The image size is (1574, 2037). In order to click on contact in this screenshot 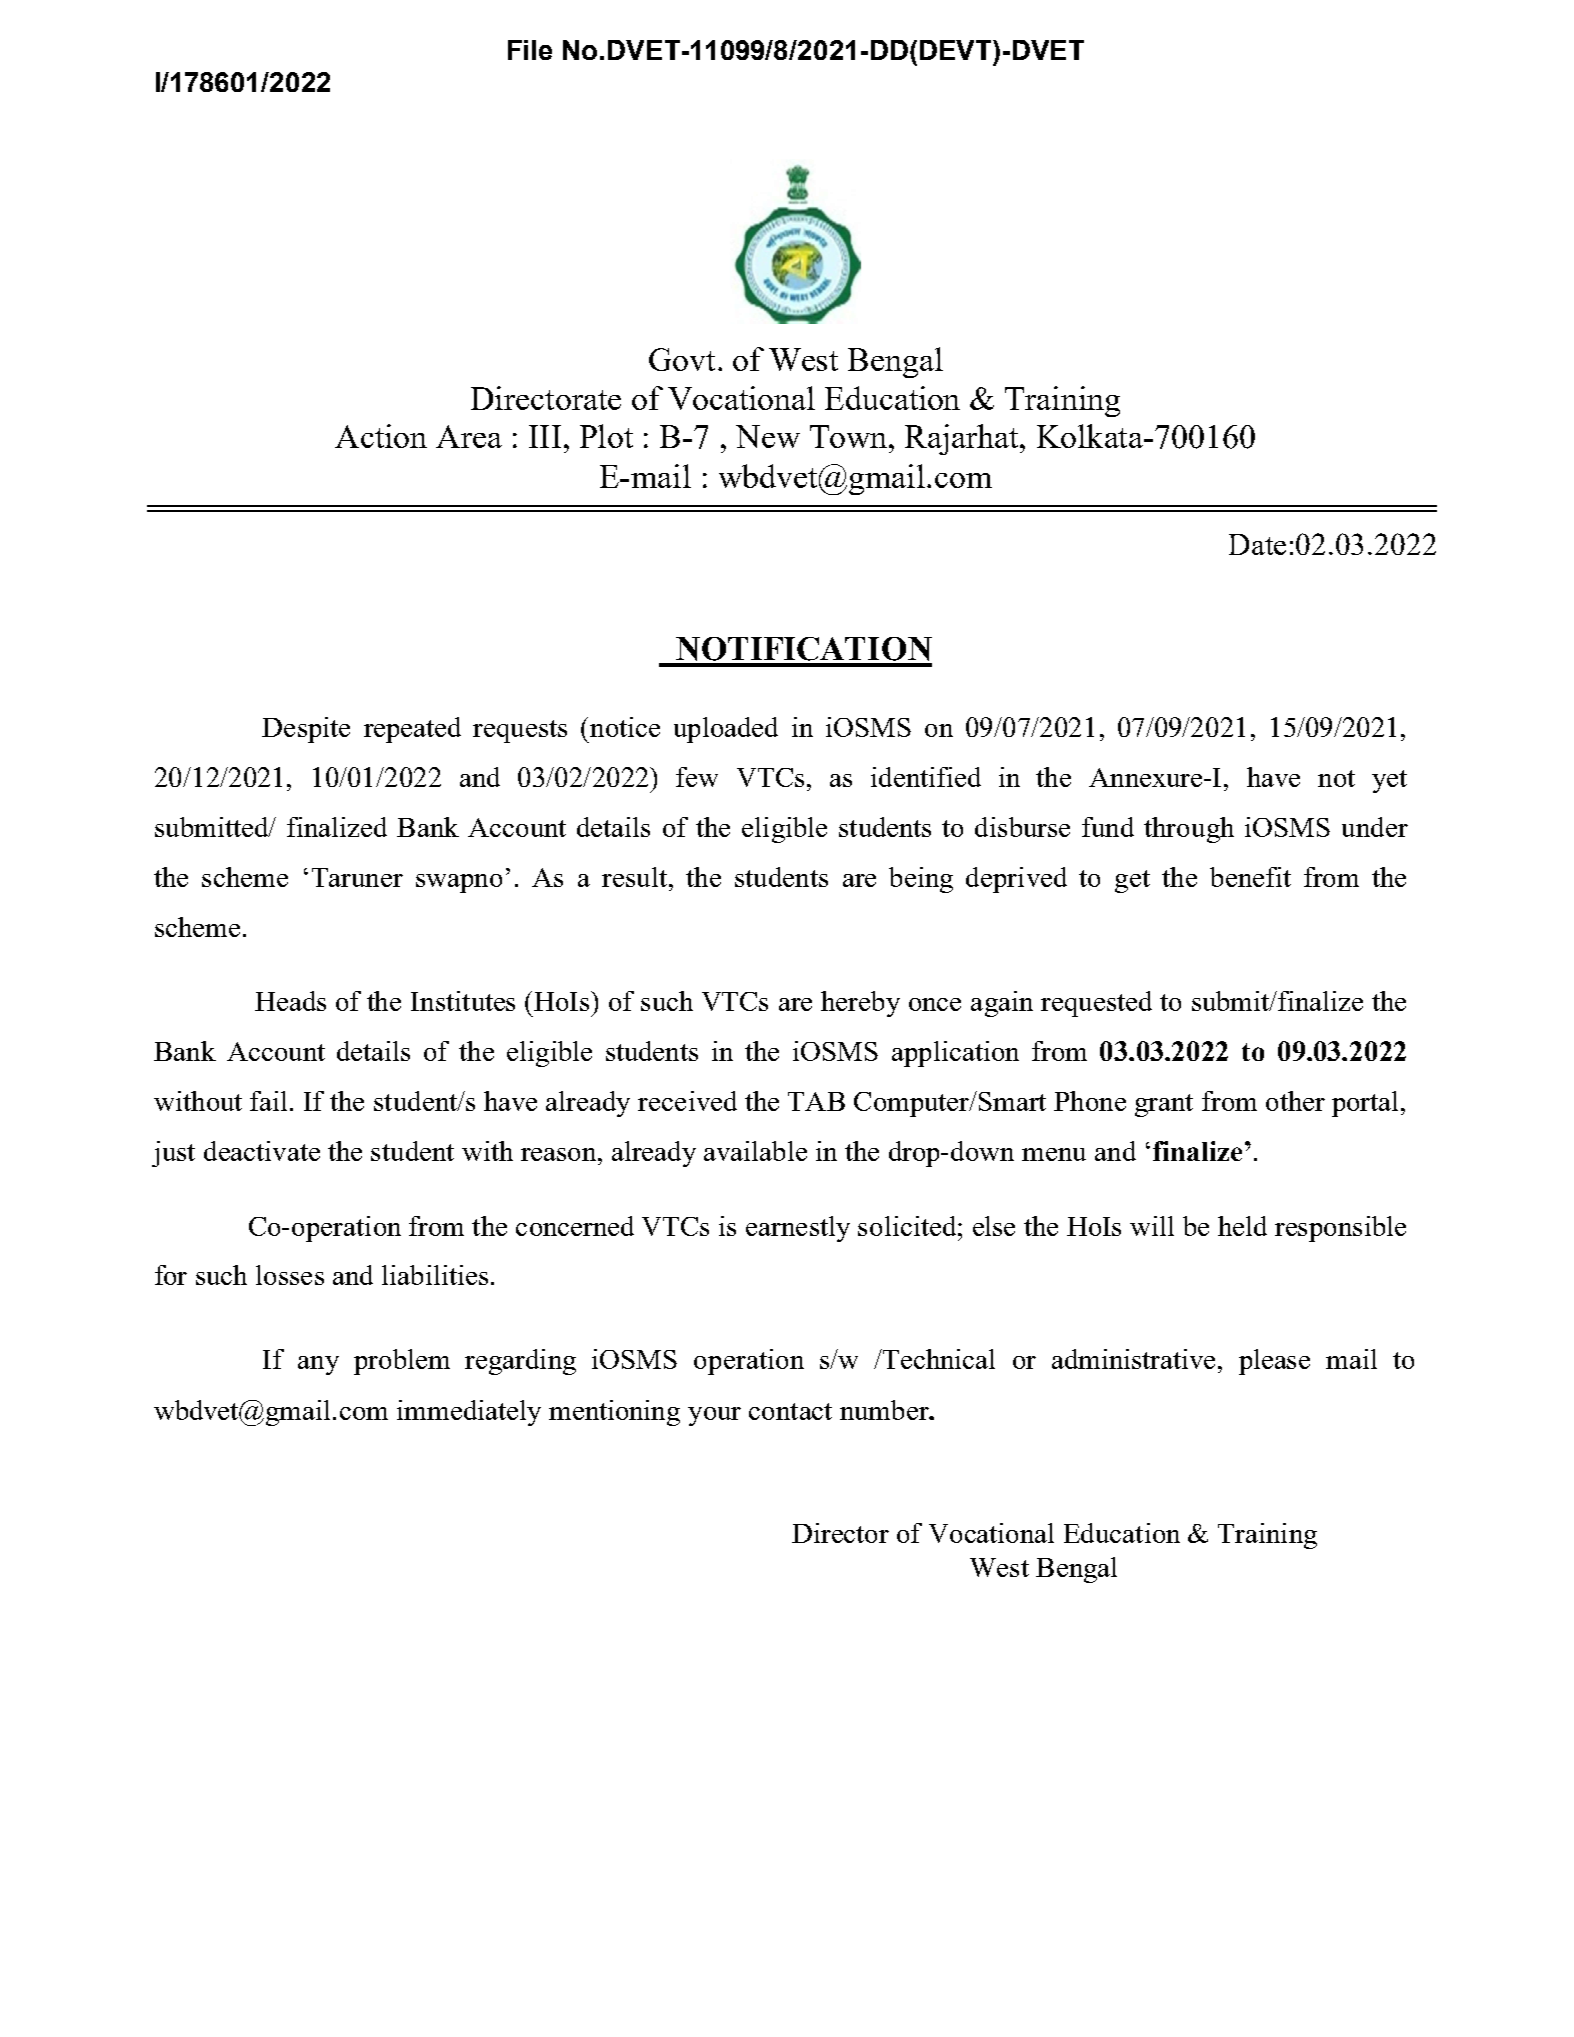, I will do `click(790, 1411)`.
